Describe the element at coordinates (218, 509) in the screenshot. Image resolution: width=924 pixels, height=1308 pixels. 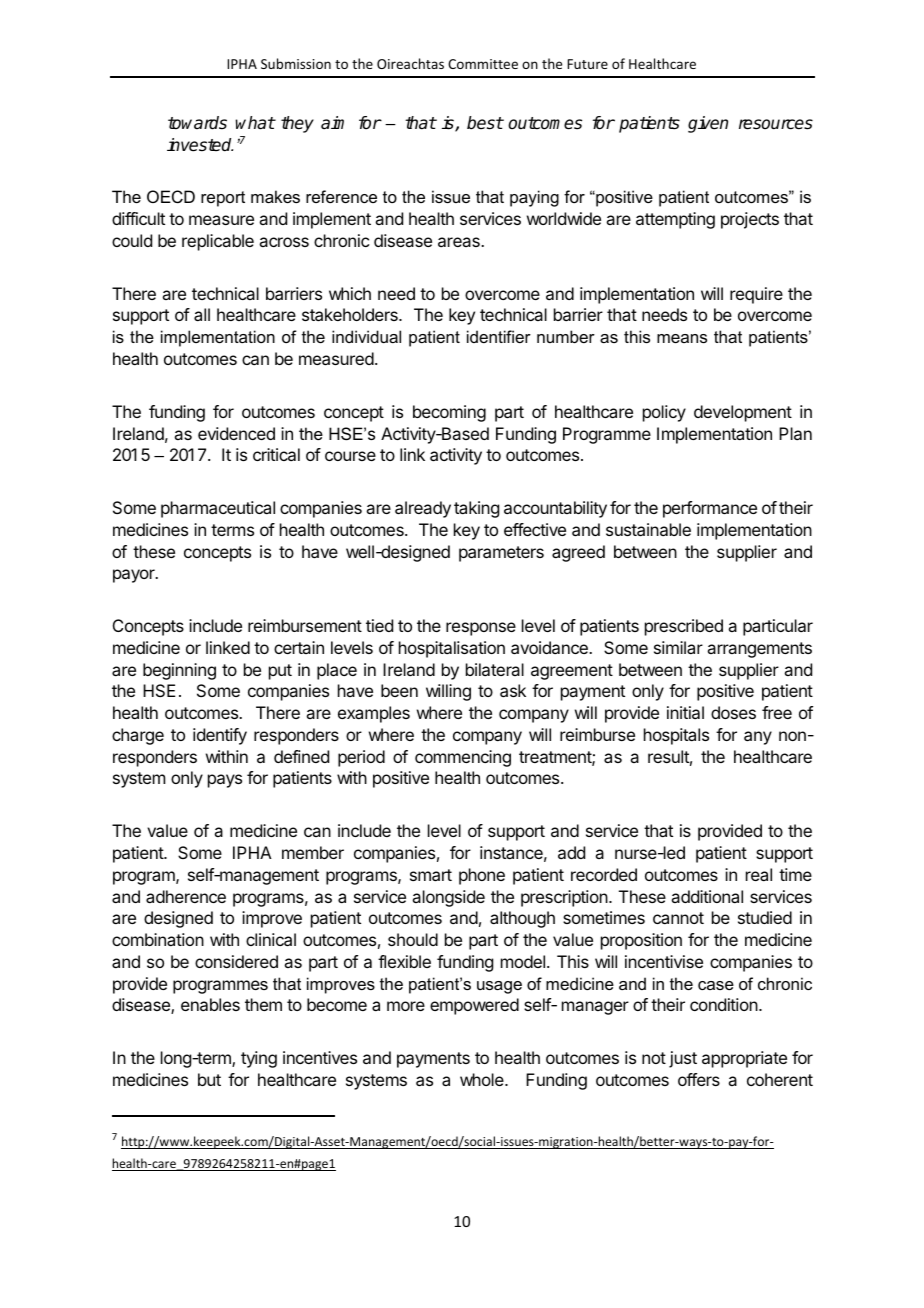
I see `pharmaceutical` at that location.
